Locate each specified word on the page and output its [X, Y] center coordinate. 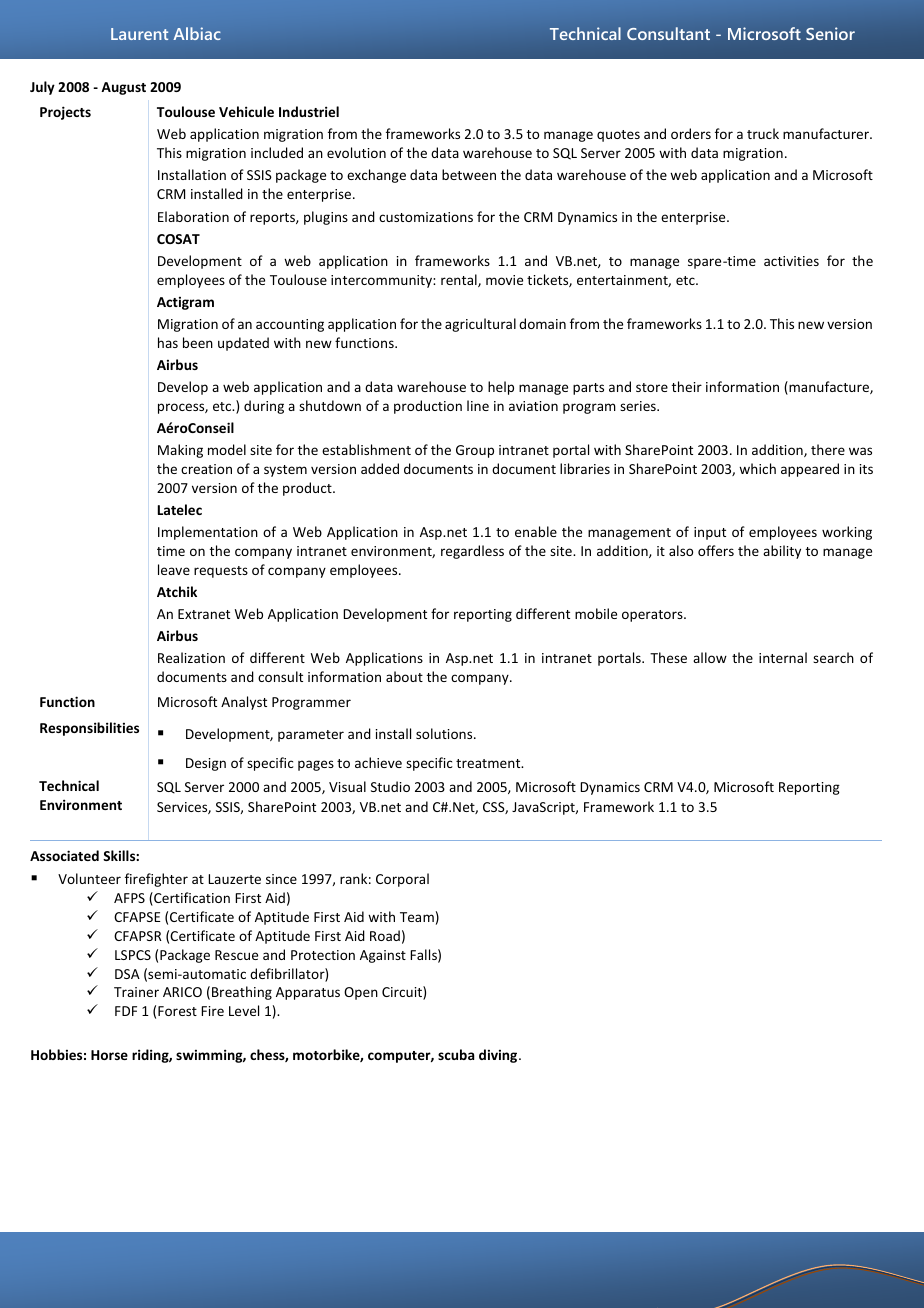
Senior [830, 33]
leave [174, 569]
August [123, 88]
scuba [456, 1054]
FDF [126, 1011]
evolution [356, 152]
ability [782, 552]
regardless [472, 552]
